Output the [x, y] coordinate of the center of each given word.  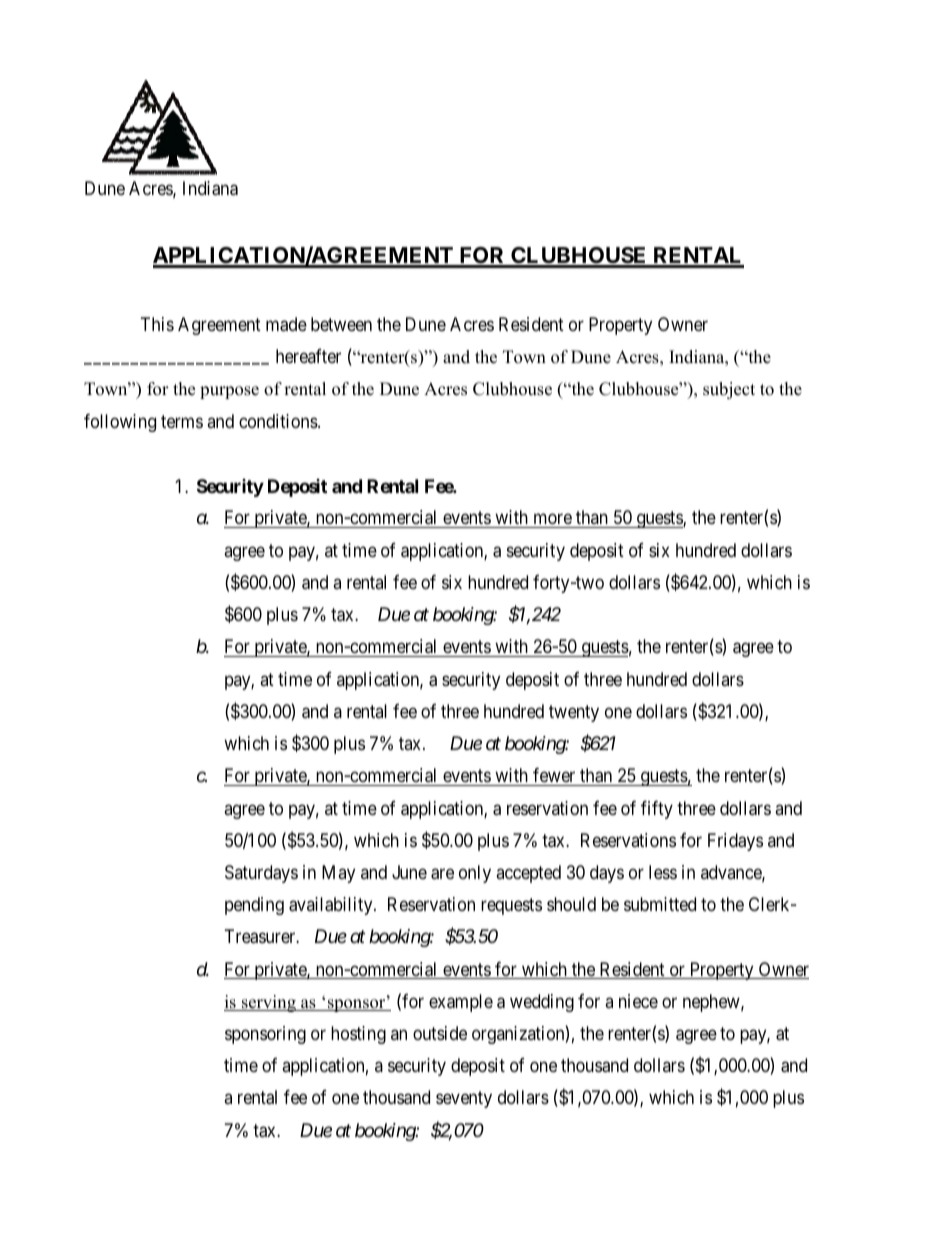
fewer [554, 775]
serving [269, 1003]
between [341, 324]
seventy [464, 1100]
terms [182, 421]
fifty [657, 810]
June [409, 872]
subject [729, 390]
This [157, 324]
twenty [574, 713]
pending [254, 906]
